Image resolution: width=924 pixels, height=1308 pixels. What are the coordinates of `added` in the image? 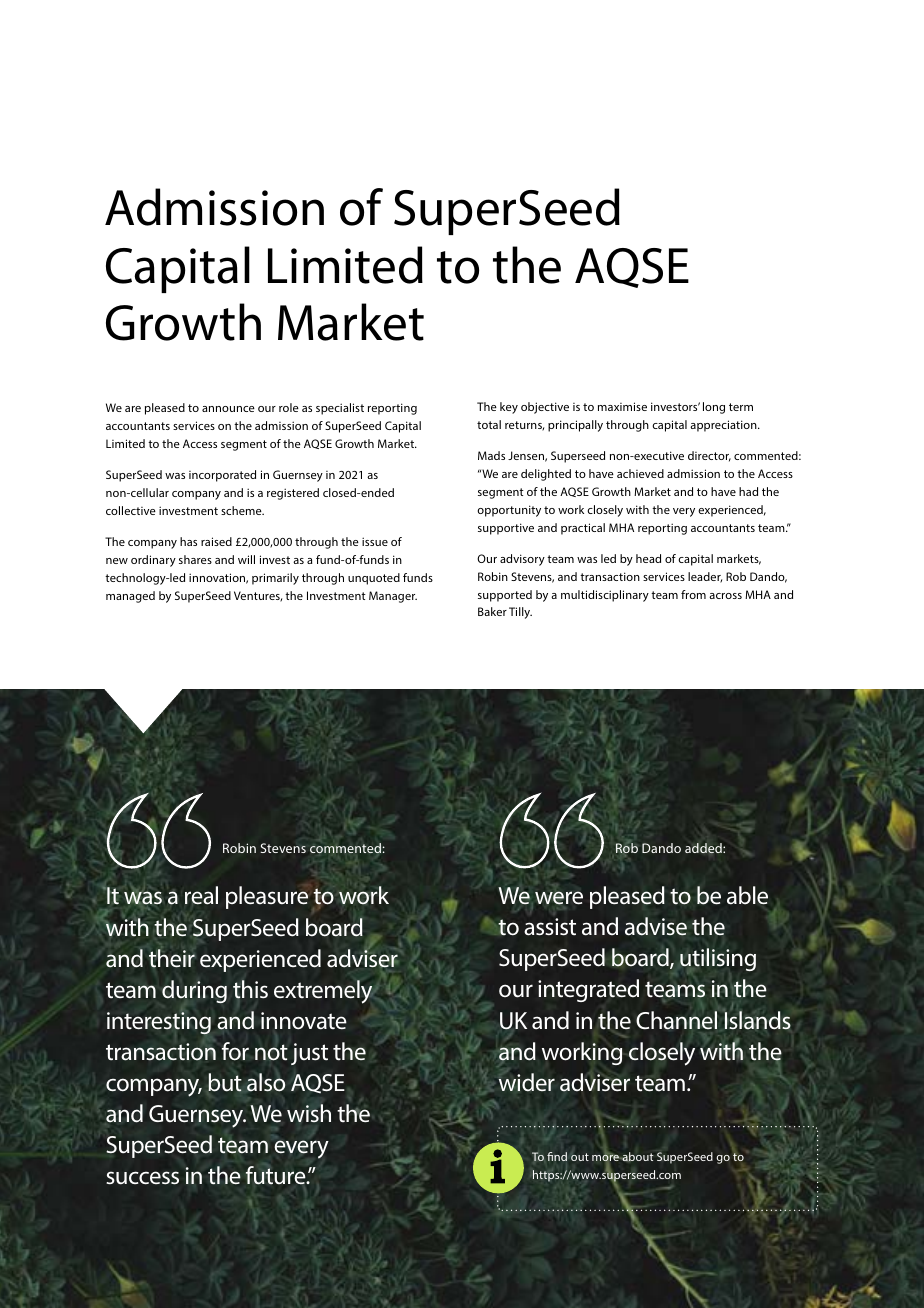 It's located at (704, 848).
